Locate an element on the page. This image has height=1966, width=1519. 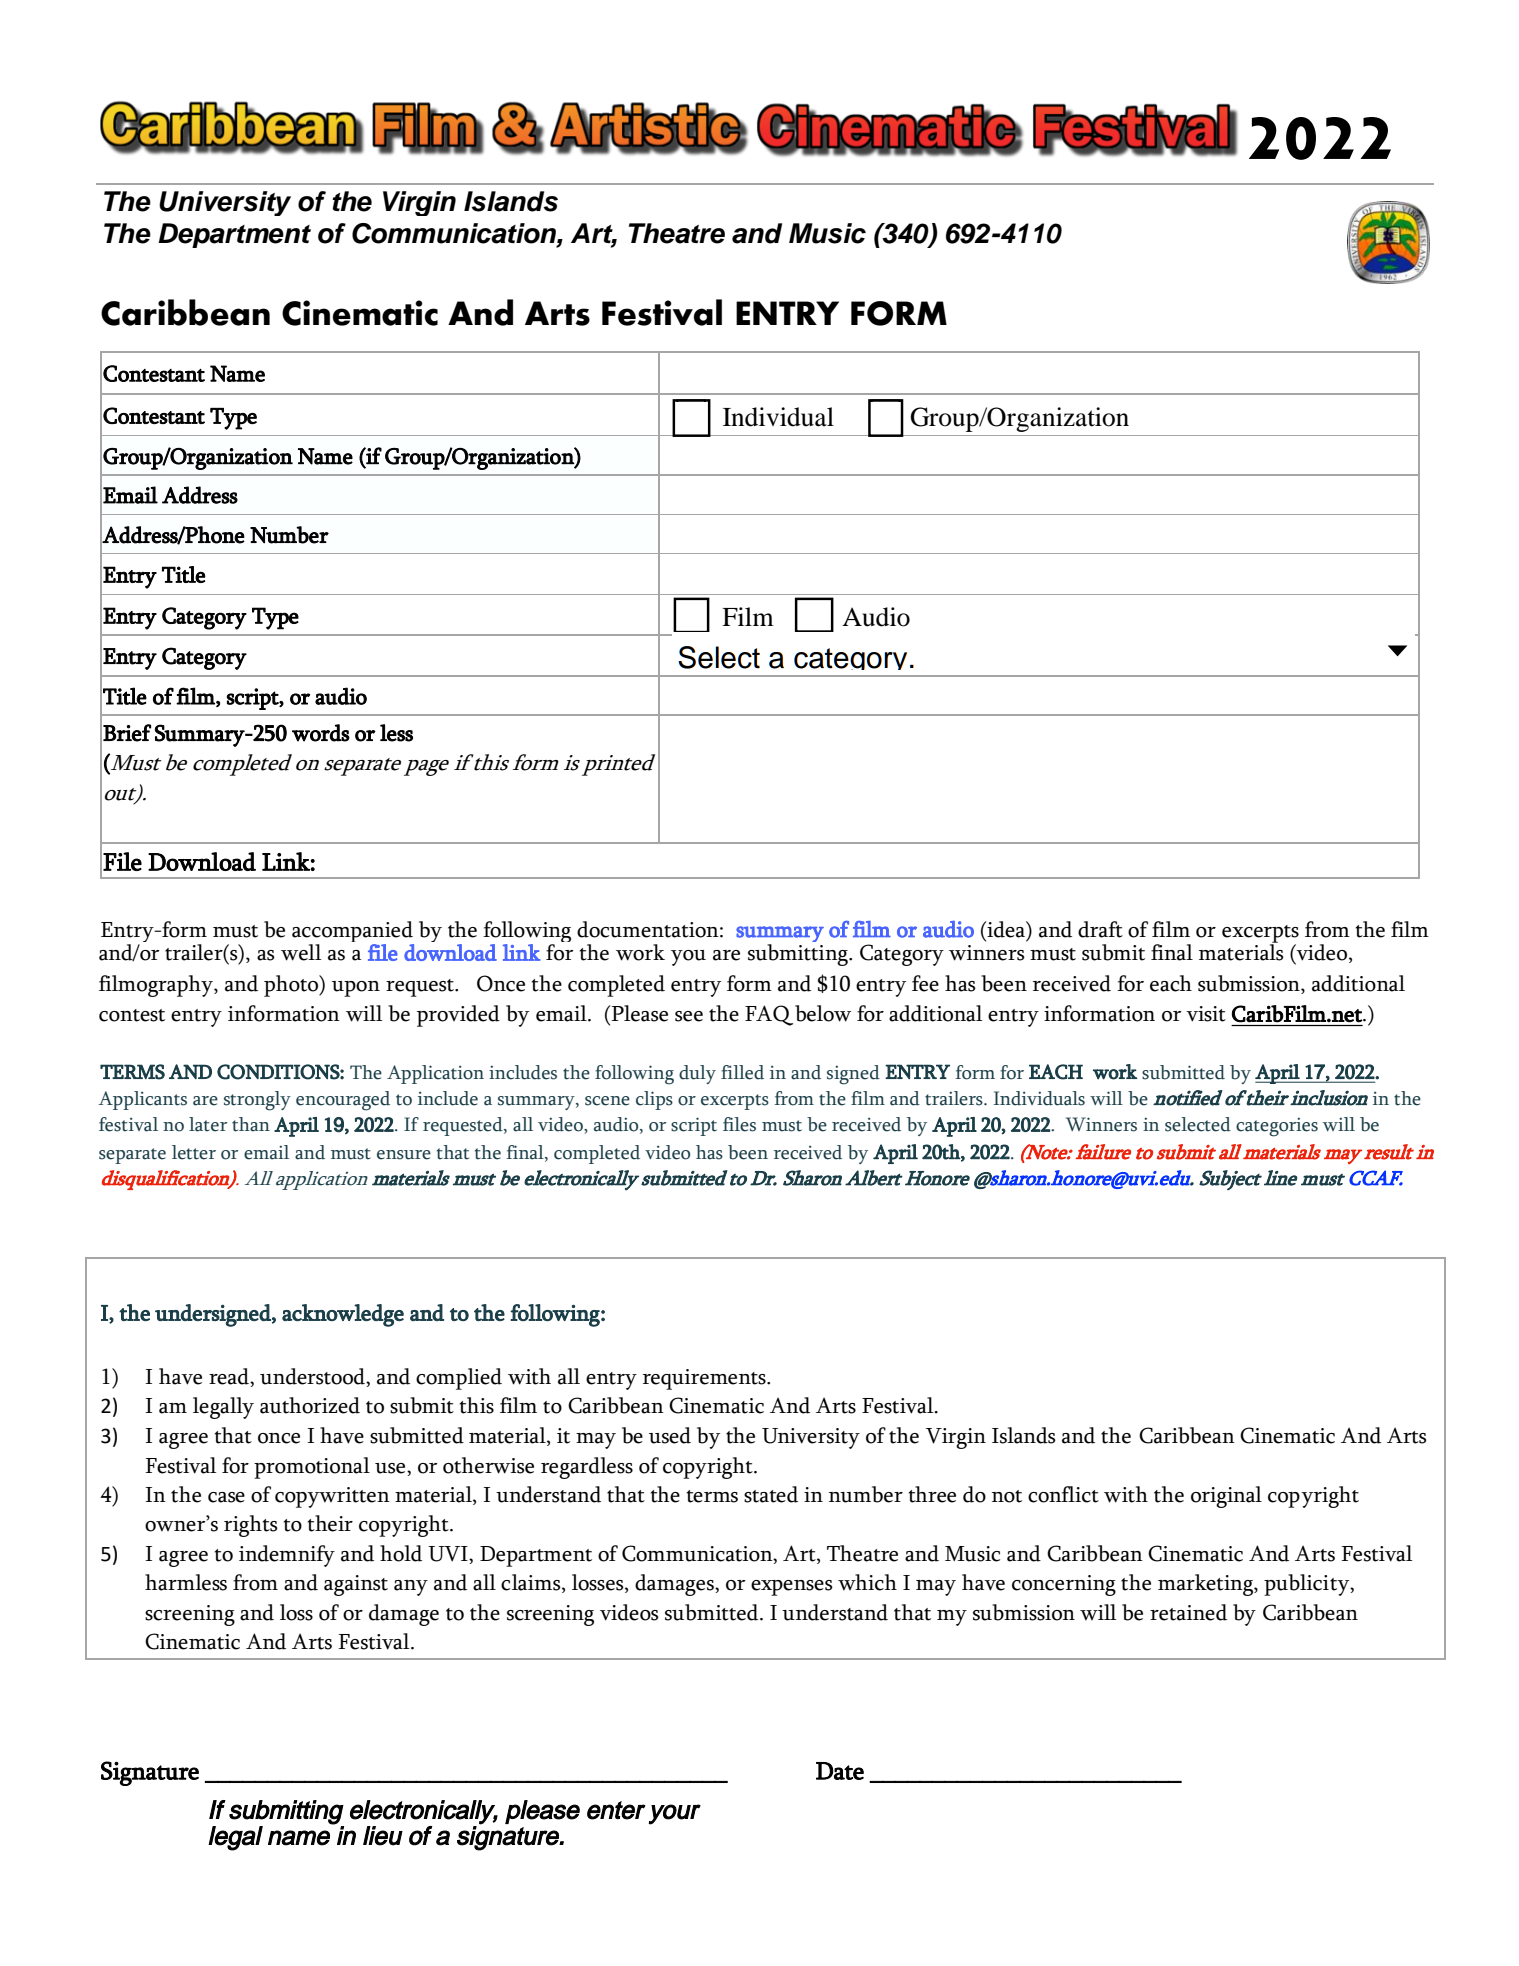
upon is located at coordinates (356, 989).
